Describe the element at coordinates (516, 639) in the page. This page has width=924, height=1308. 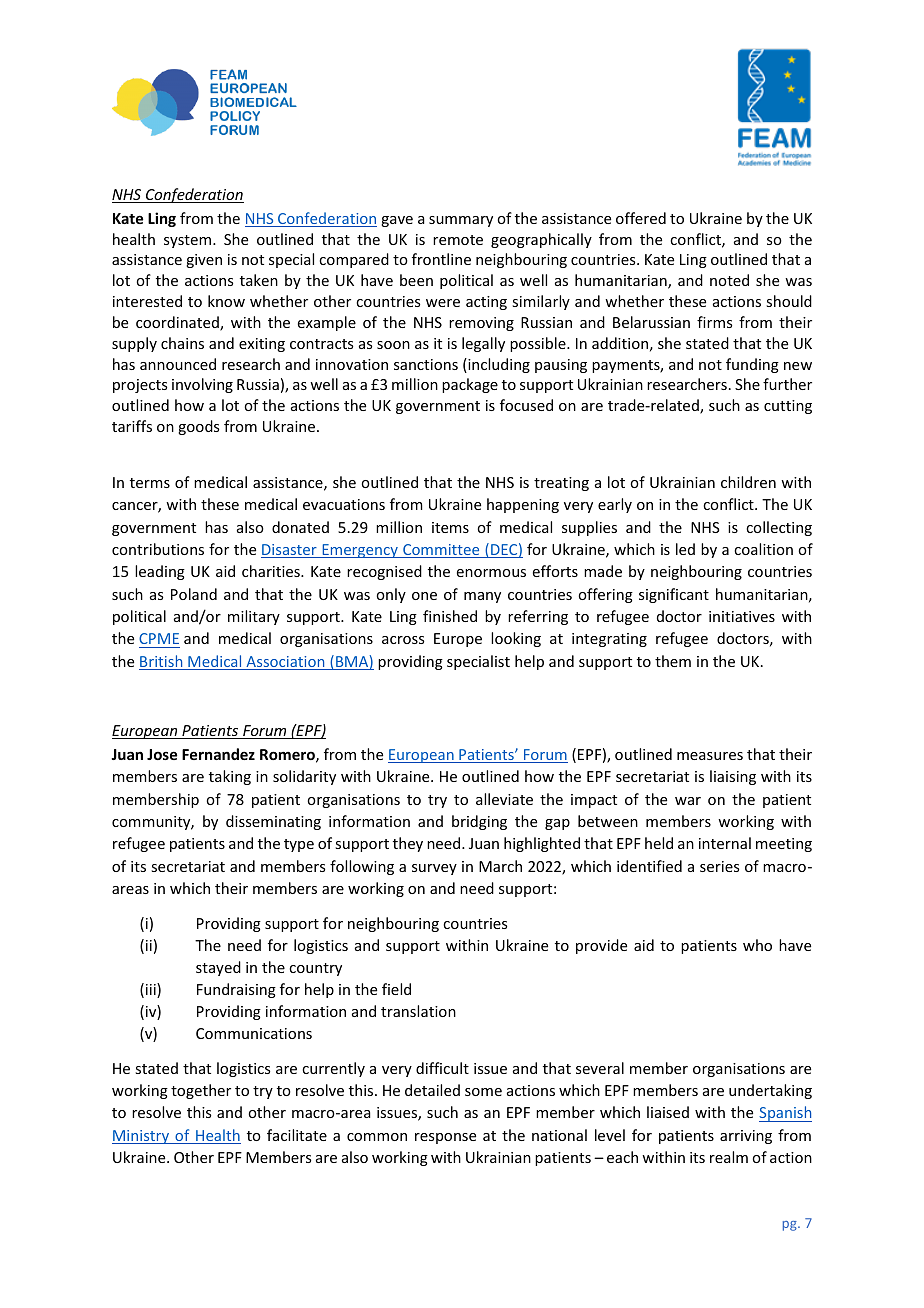
I see `looking` at that location.
